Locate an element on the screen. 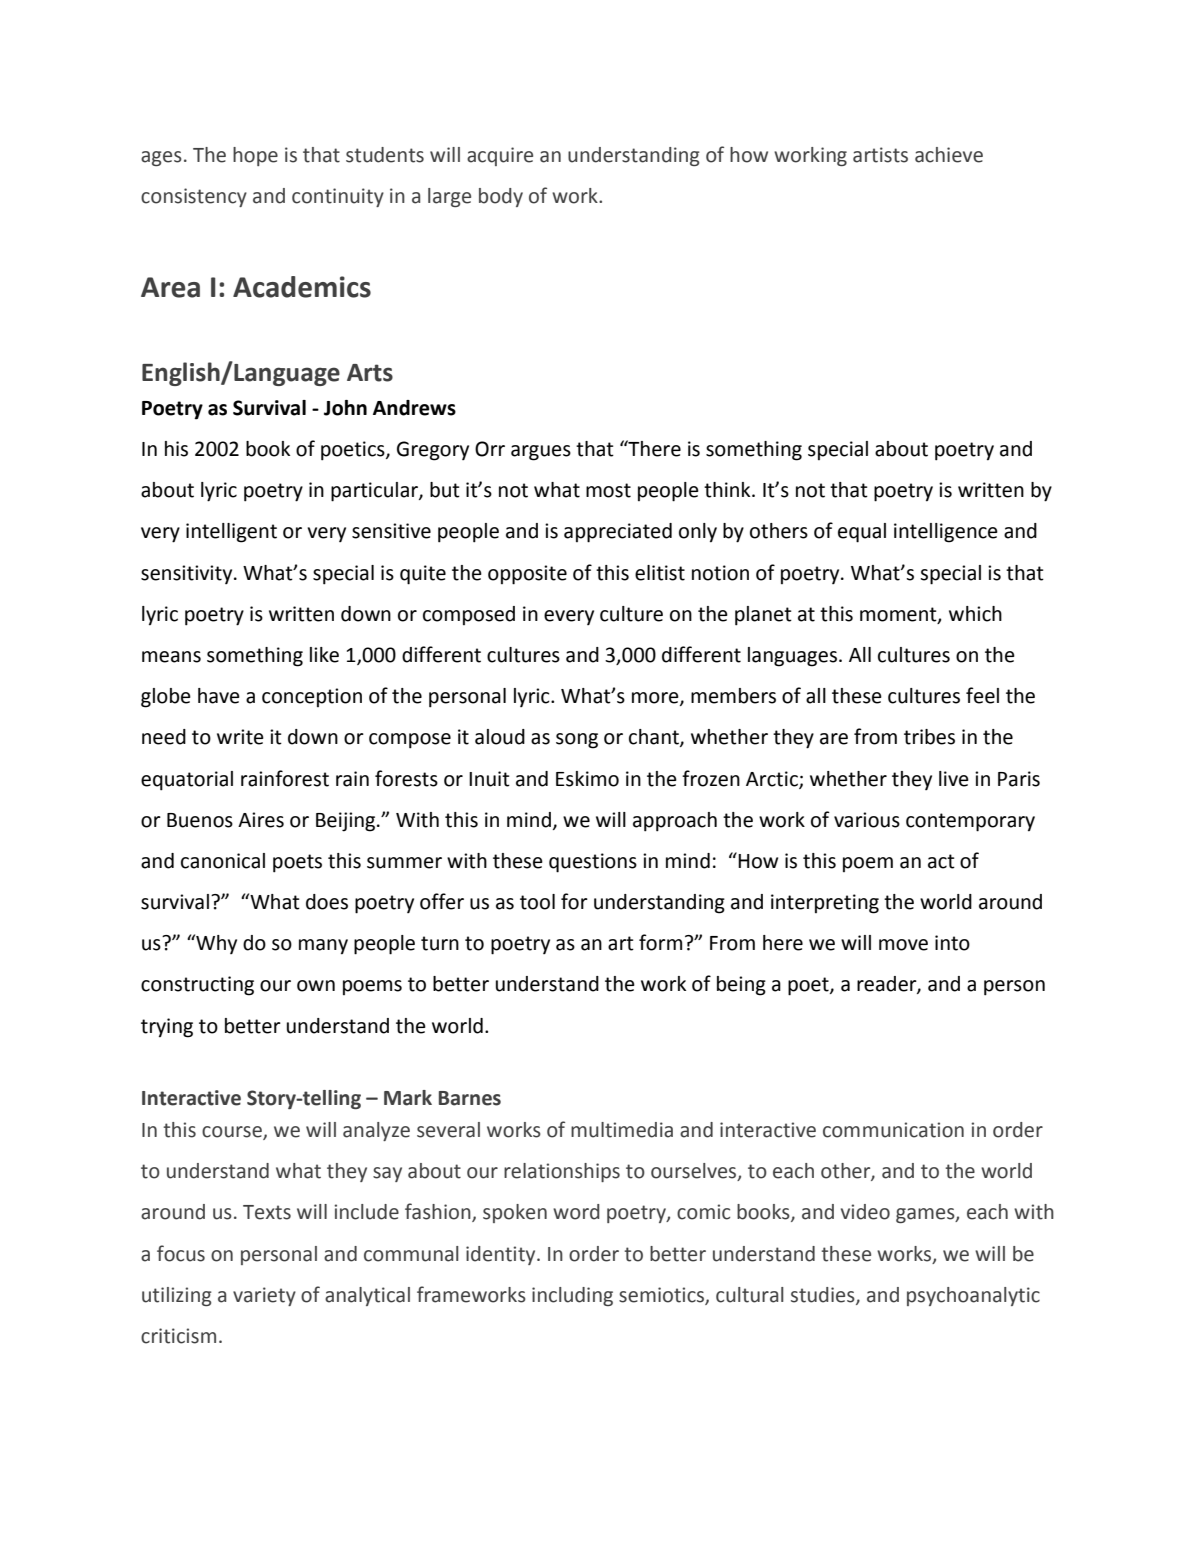  opposite is located at coordinates (527, 575).
